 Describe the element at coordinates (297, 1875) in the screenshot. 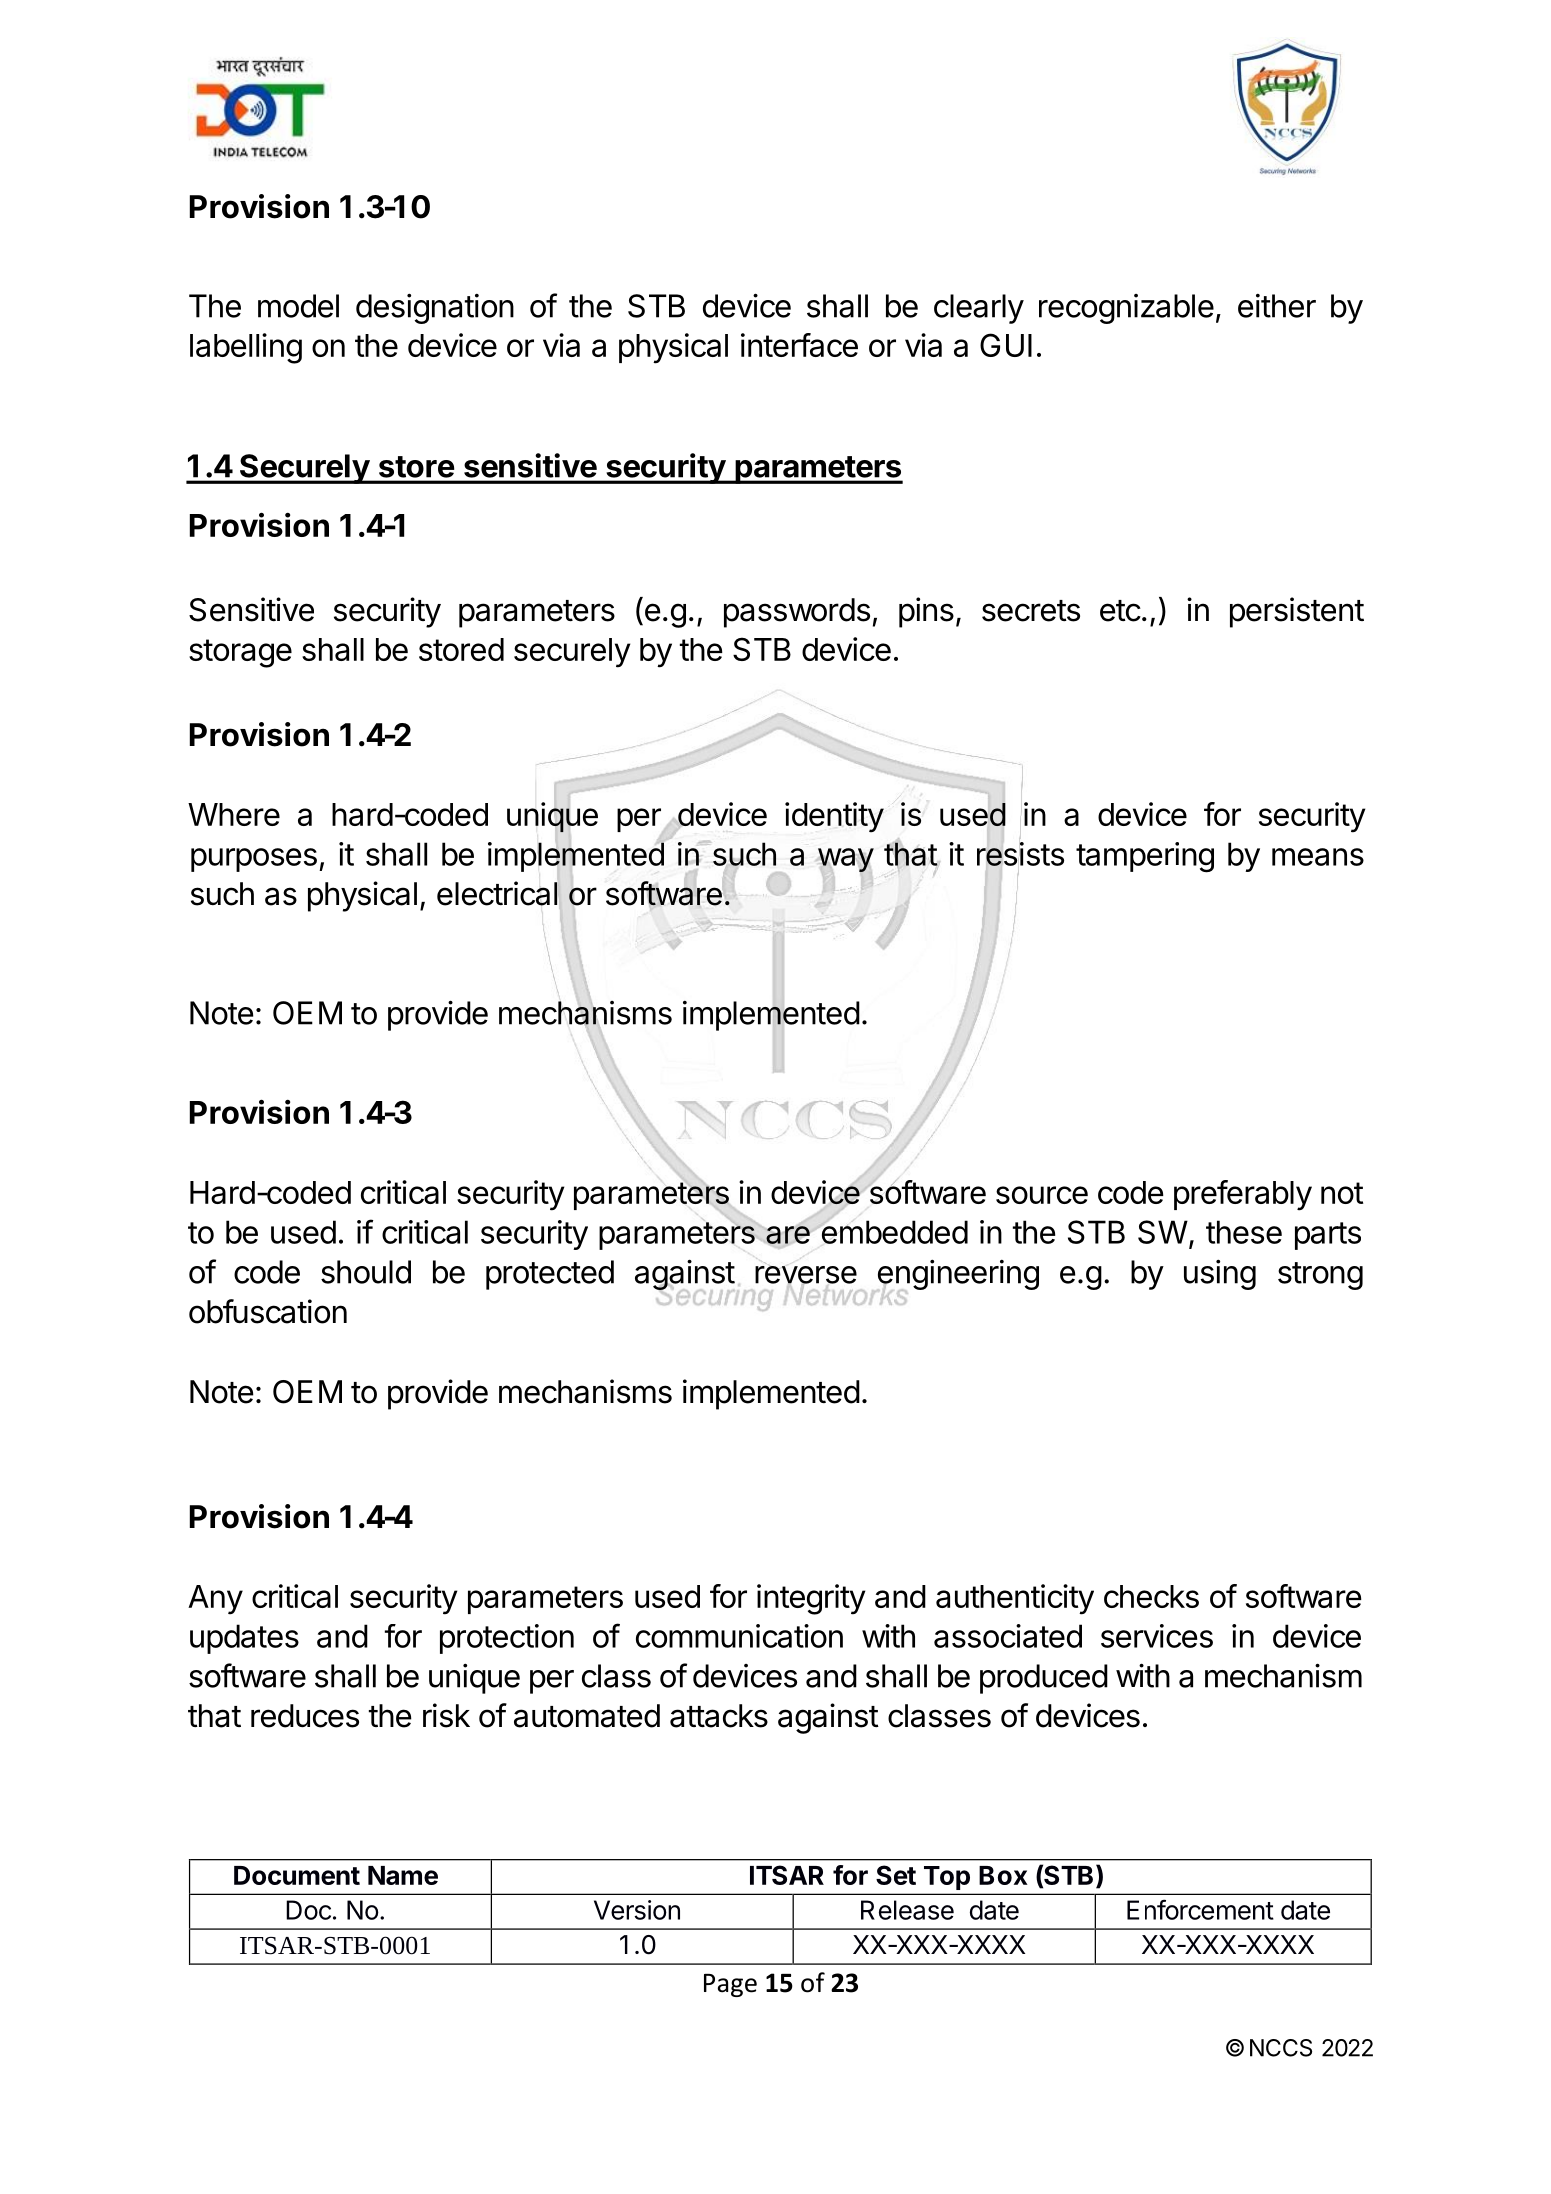

I see `Document` at that location.
